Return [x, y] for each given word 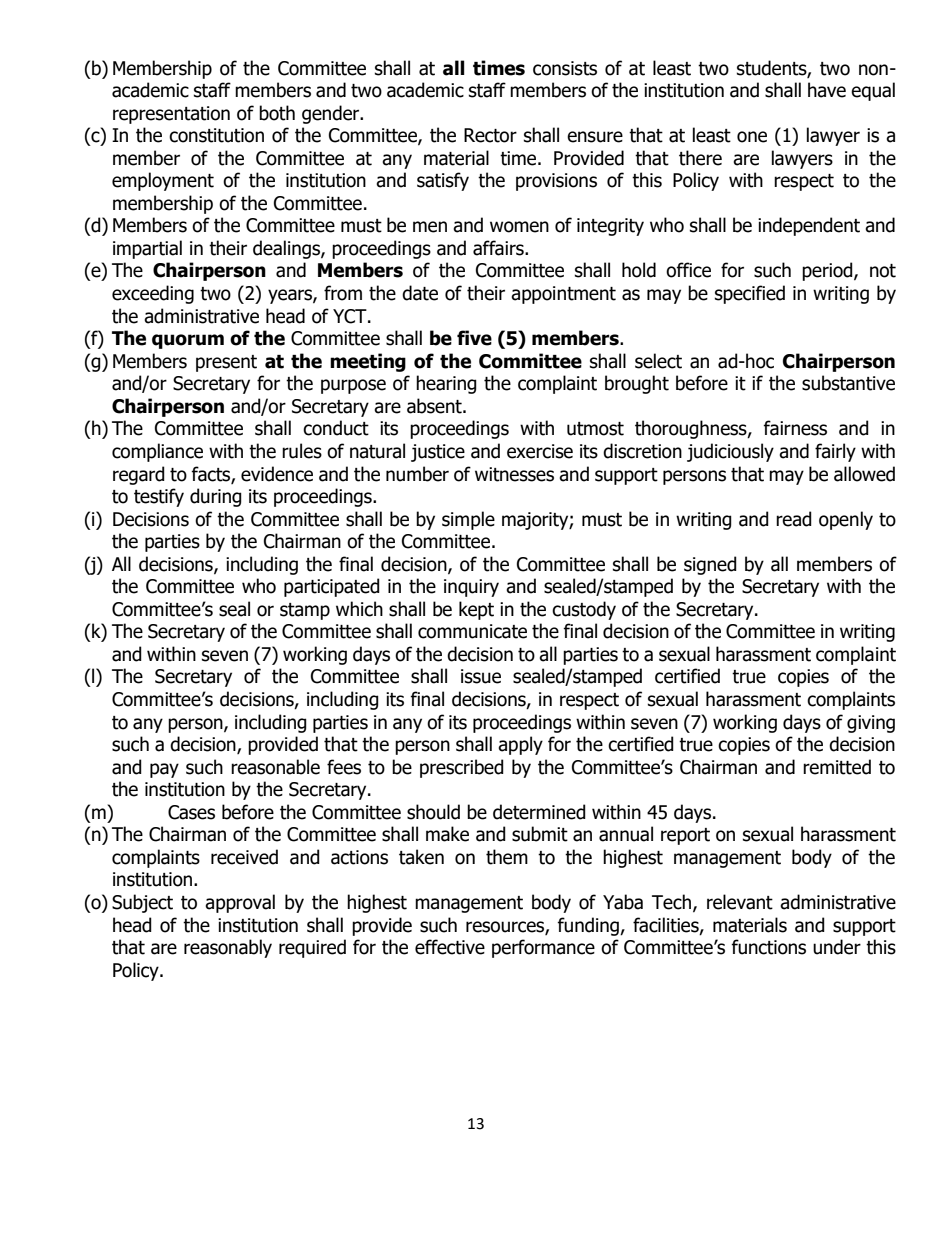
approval [240, 903]
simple [468, 520]
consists [565, 68]
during [216, 497]
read [794, 519]
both [277, 113]
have [827, 90]
